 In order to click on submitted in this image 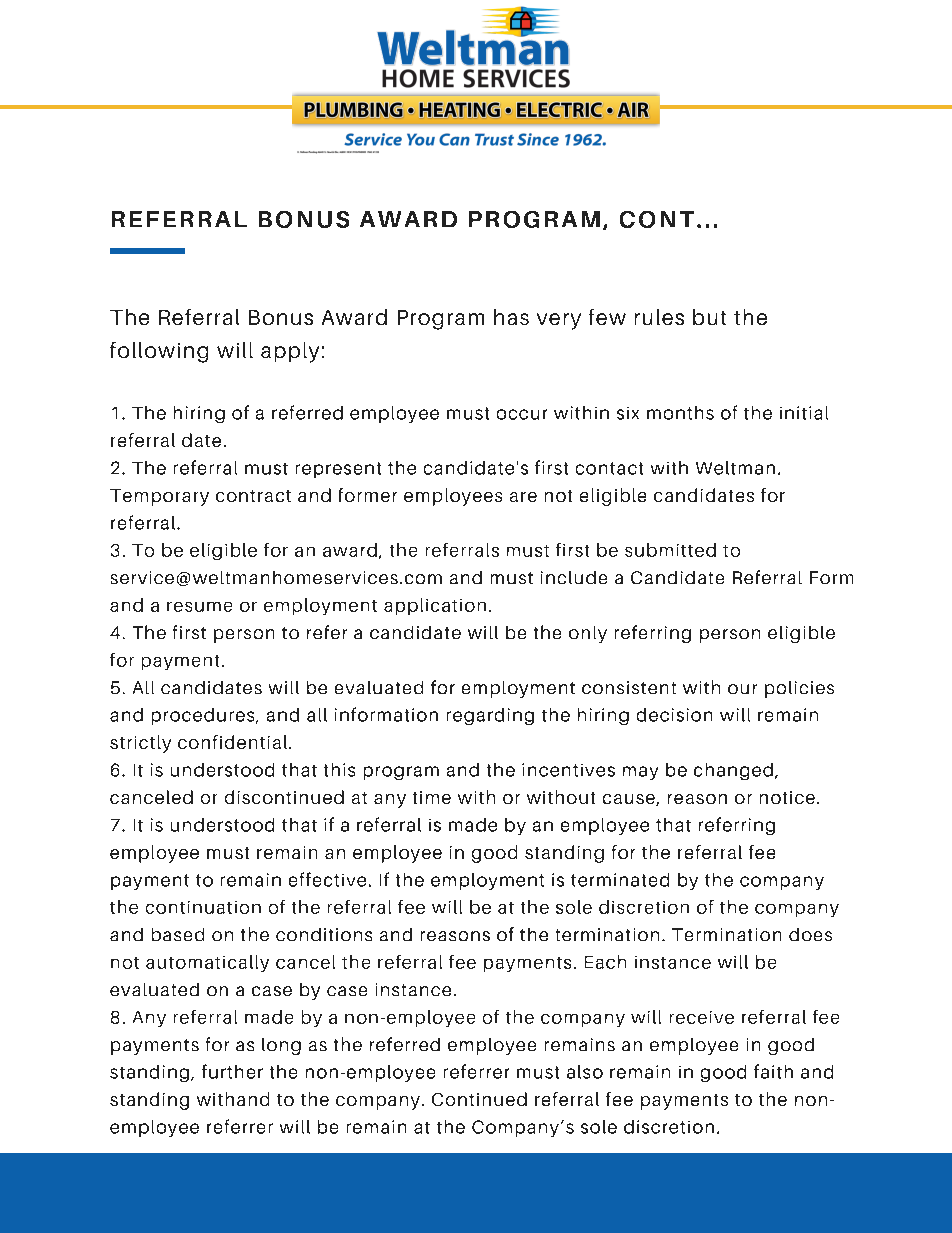, I will do `click(670, 550)`.
